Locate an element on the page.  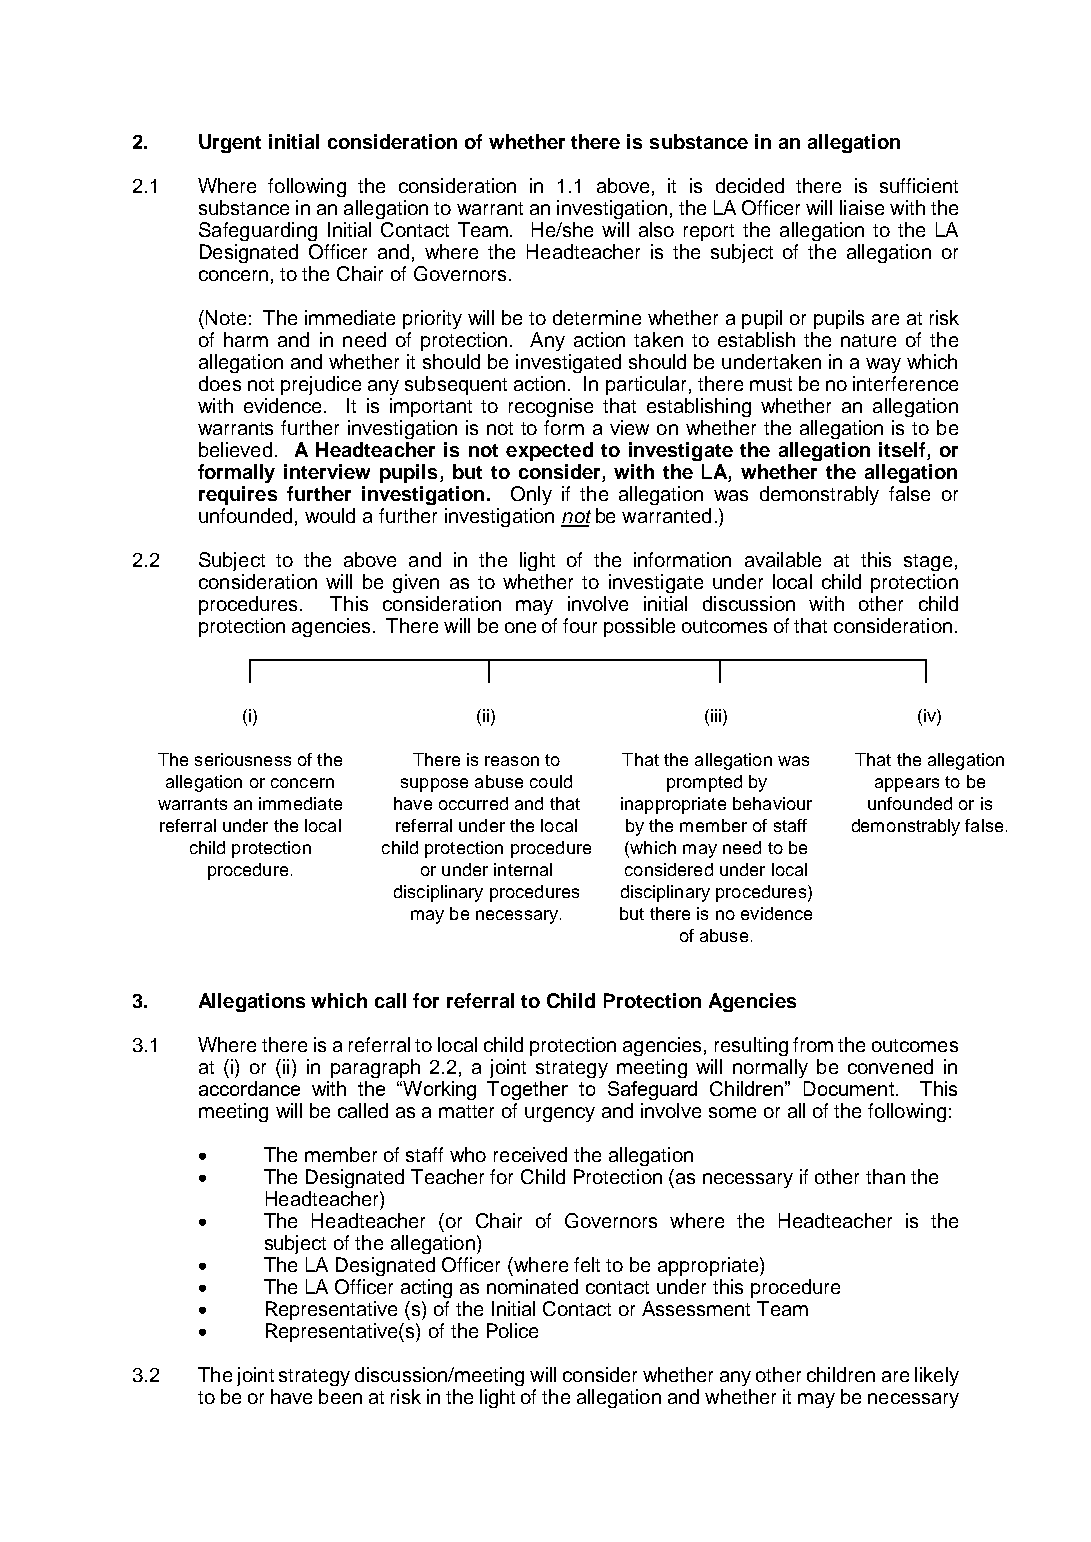
Urgent is located at coordinates (230, 143).
